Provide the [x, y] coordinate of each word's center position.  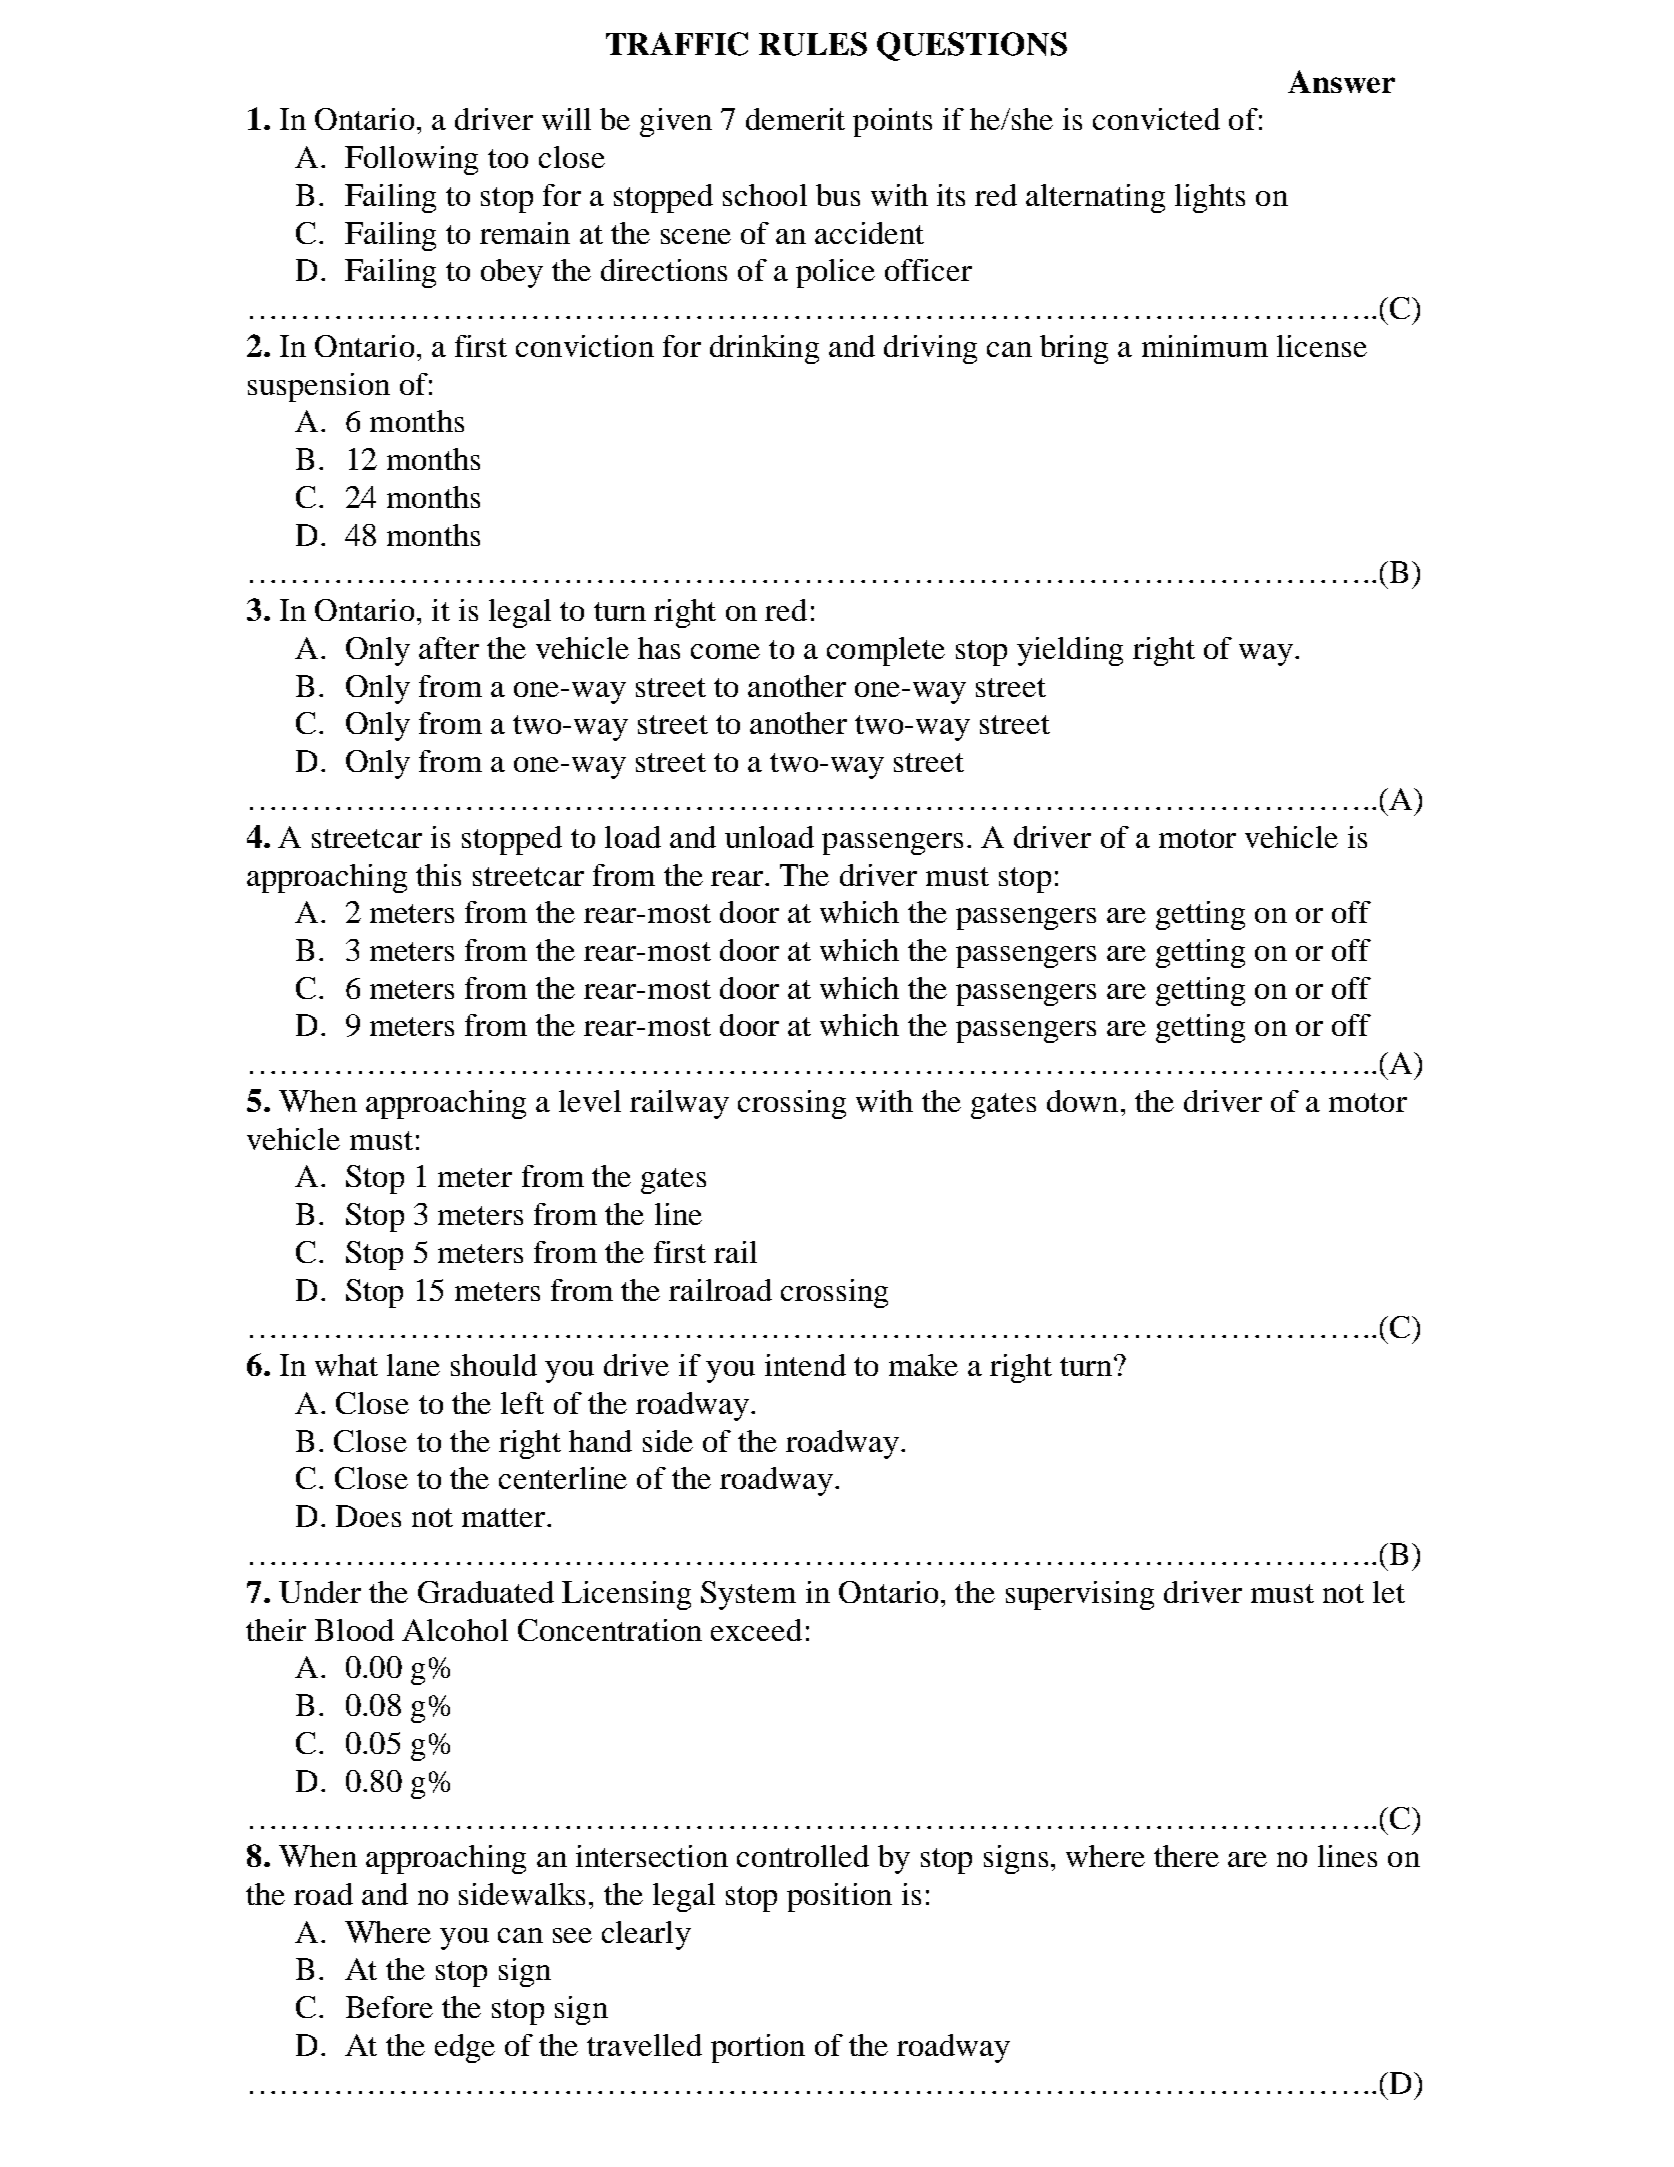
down [1082, 1101]
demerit [795, 119]
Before [389, 2007]
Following [411, 160]
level [590, 1101]
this [438, 875]
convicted [1156, 119]
